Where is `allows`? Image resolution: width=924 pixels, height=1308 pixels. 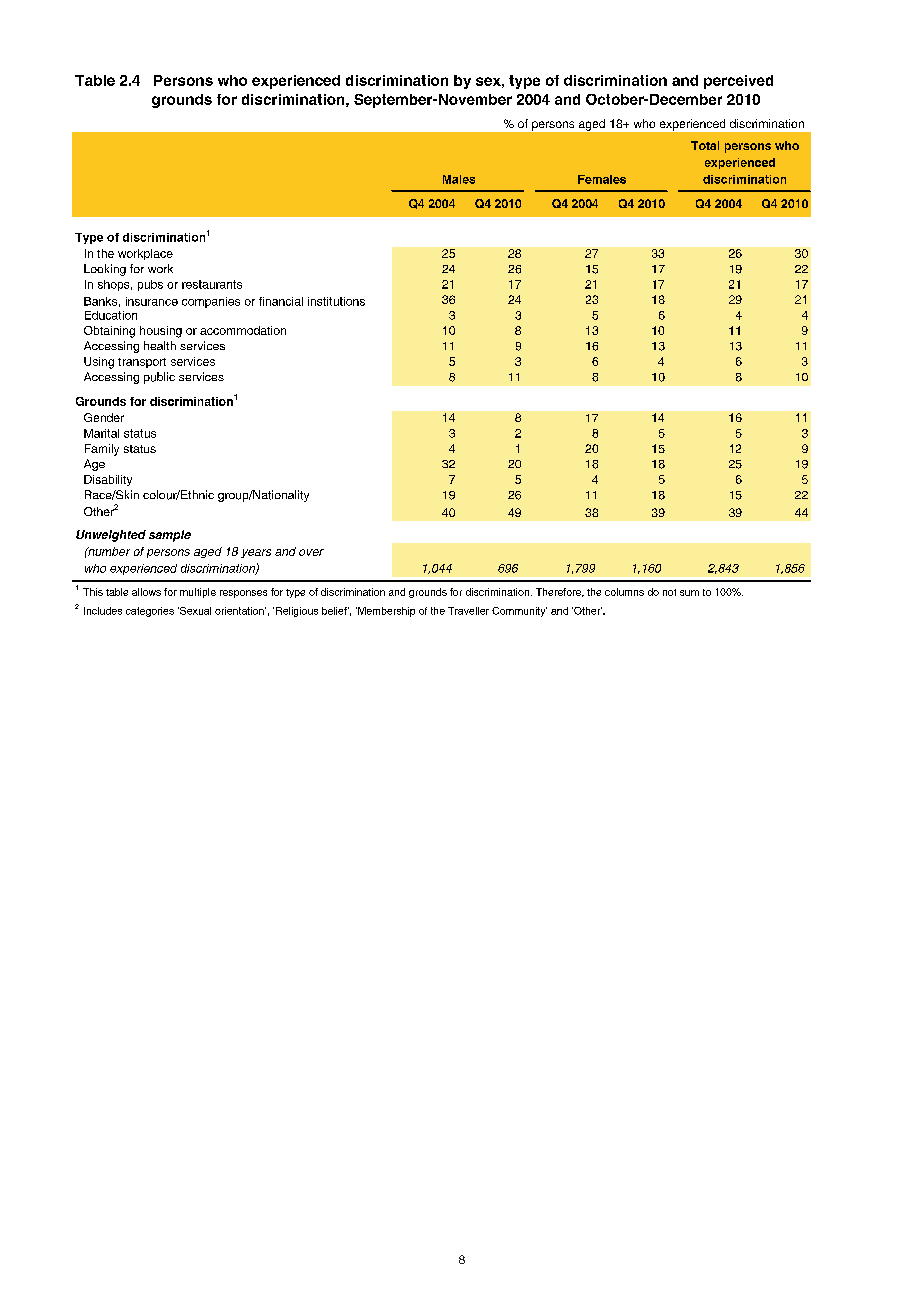 allows is located at coordinates (146, 592).
